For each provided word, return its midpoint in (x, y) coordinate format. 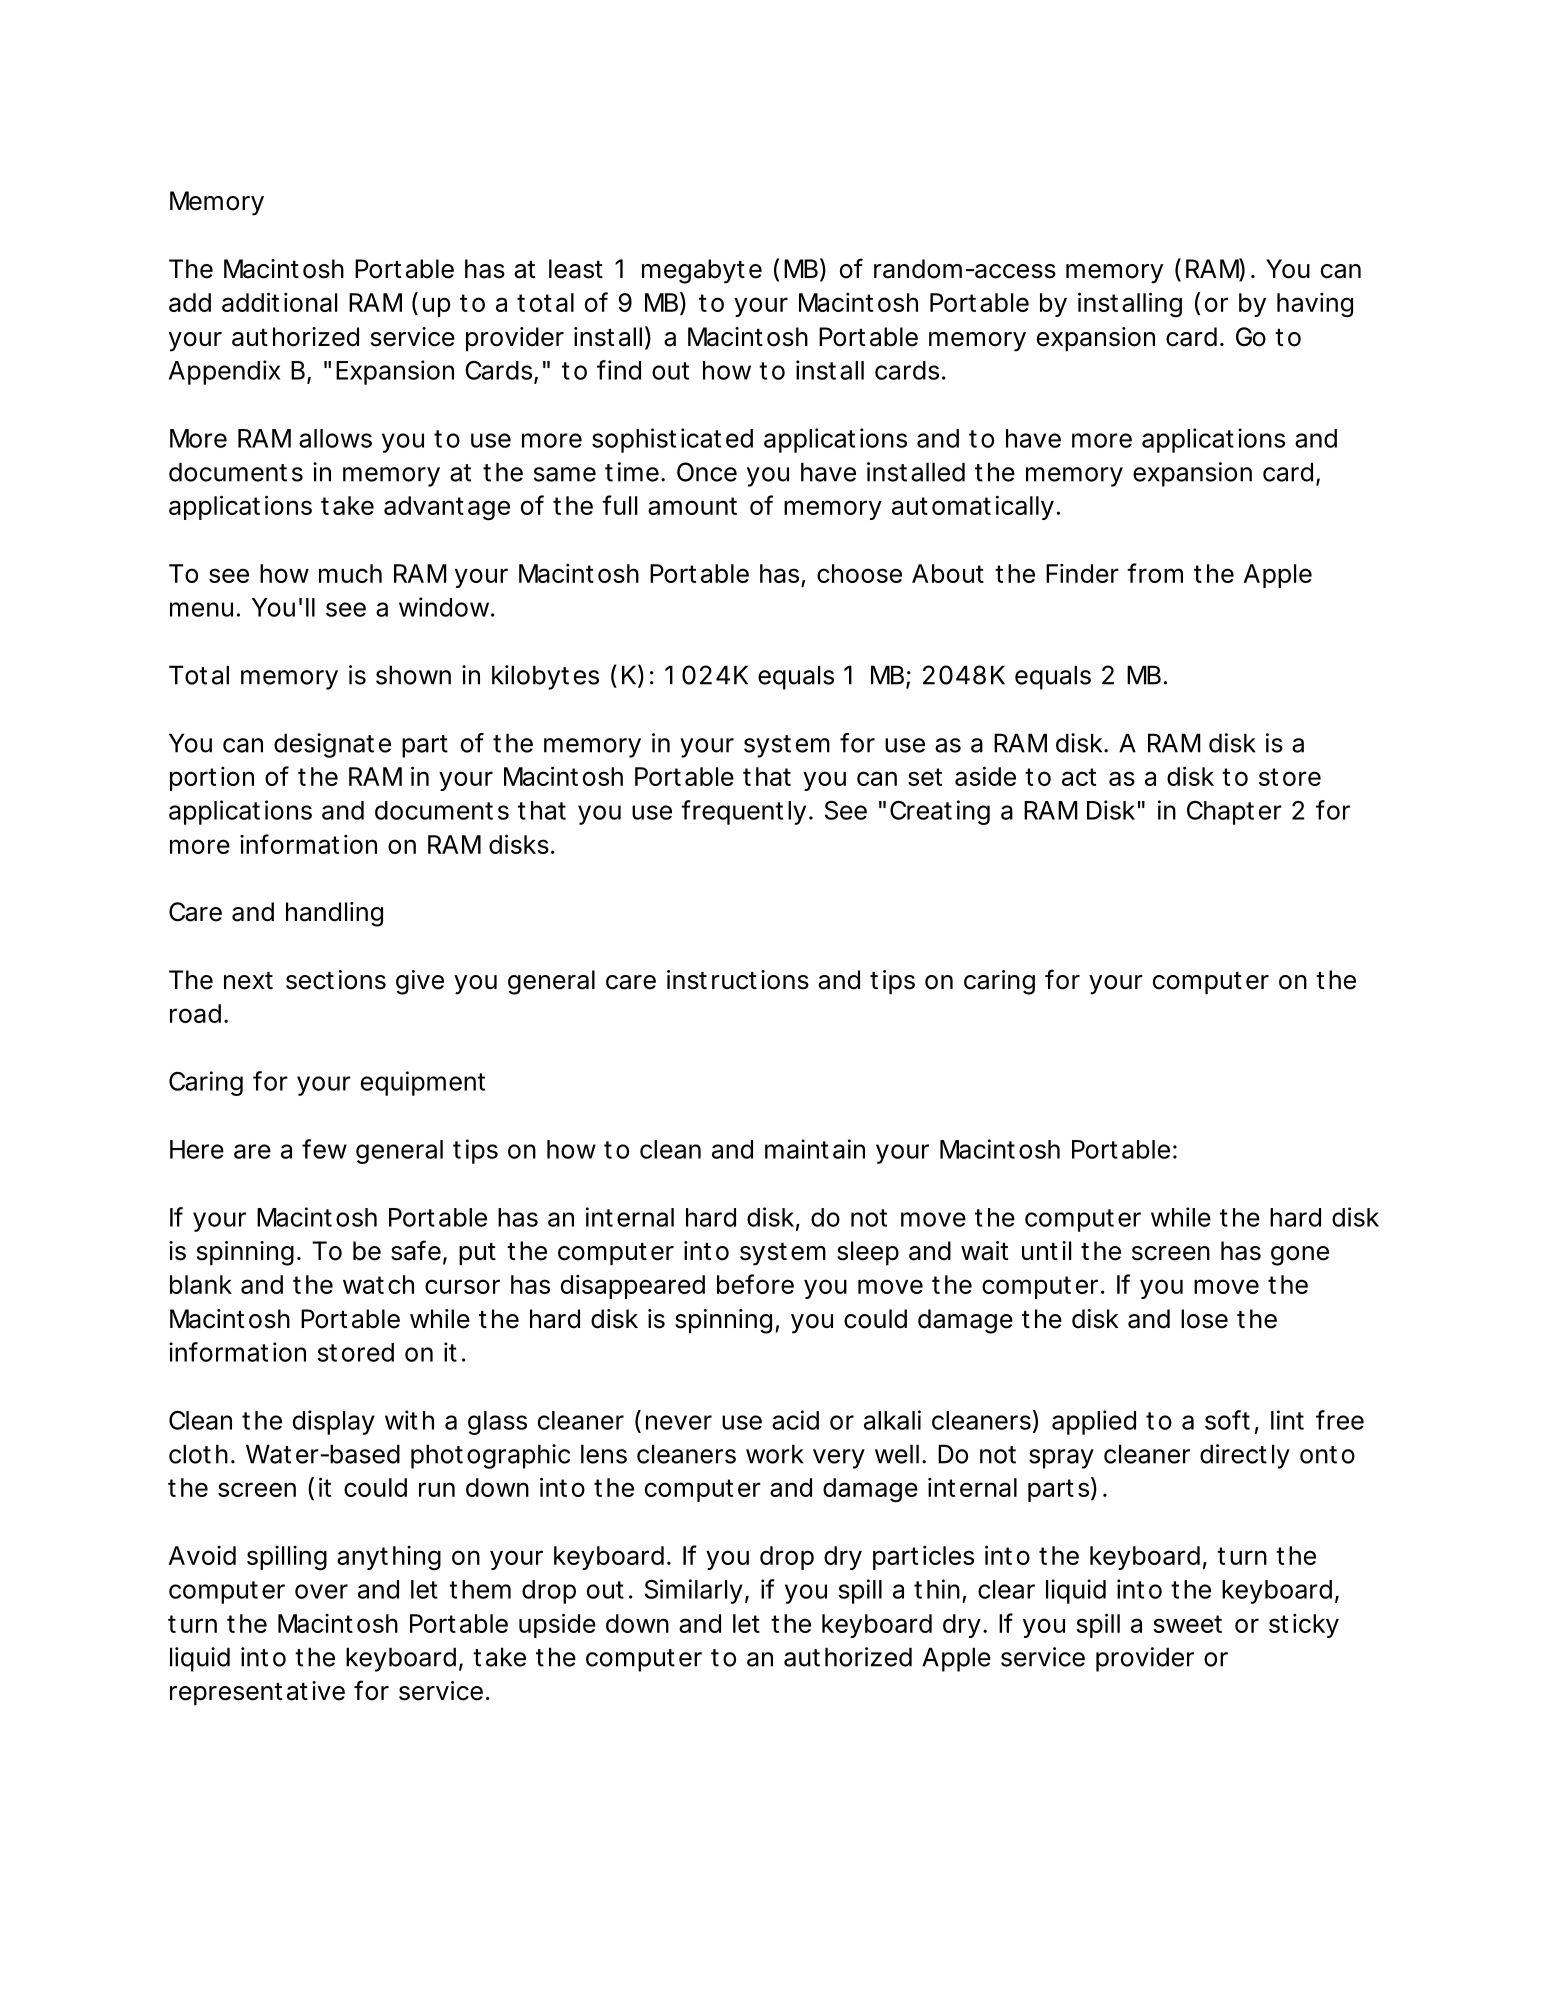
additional (279, 302)
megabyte (702, 271)
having (1315, 305)
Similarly (694, 1591)
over (321, 1591)
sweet (1187, 1624)
